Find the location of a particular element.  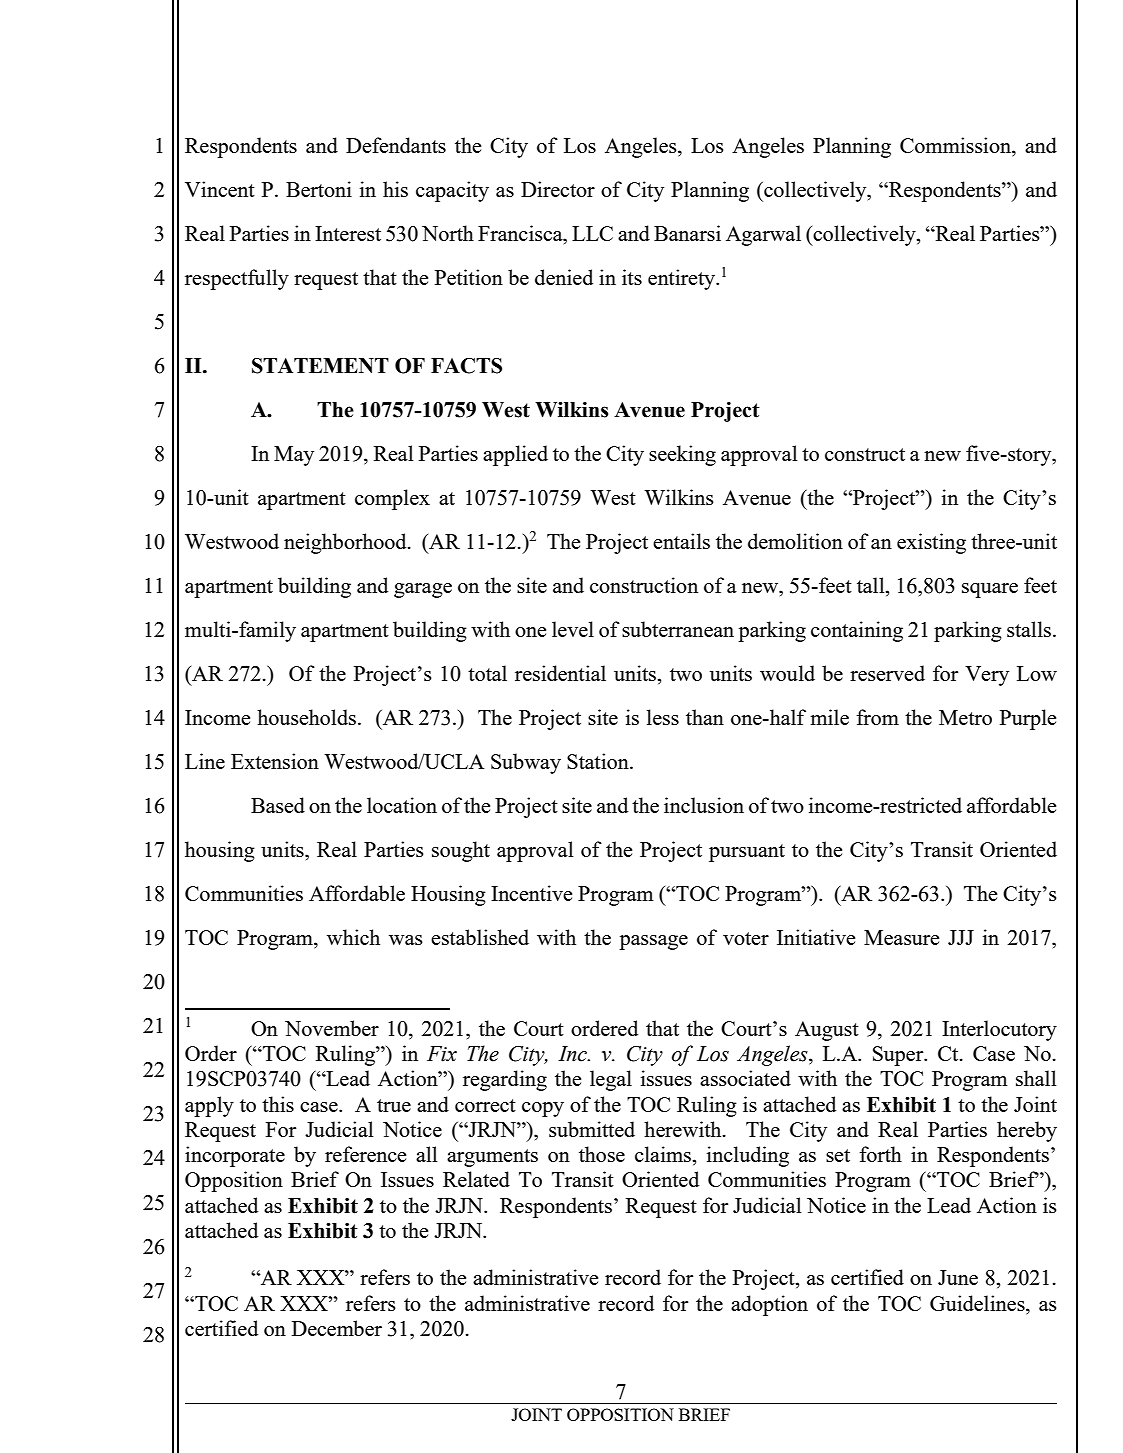

June is located at coordinates (958, 1277).
